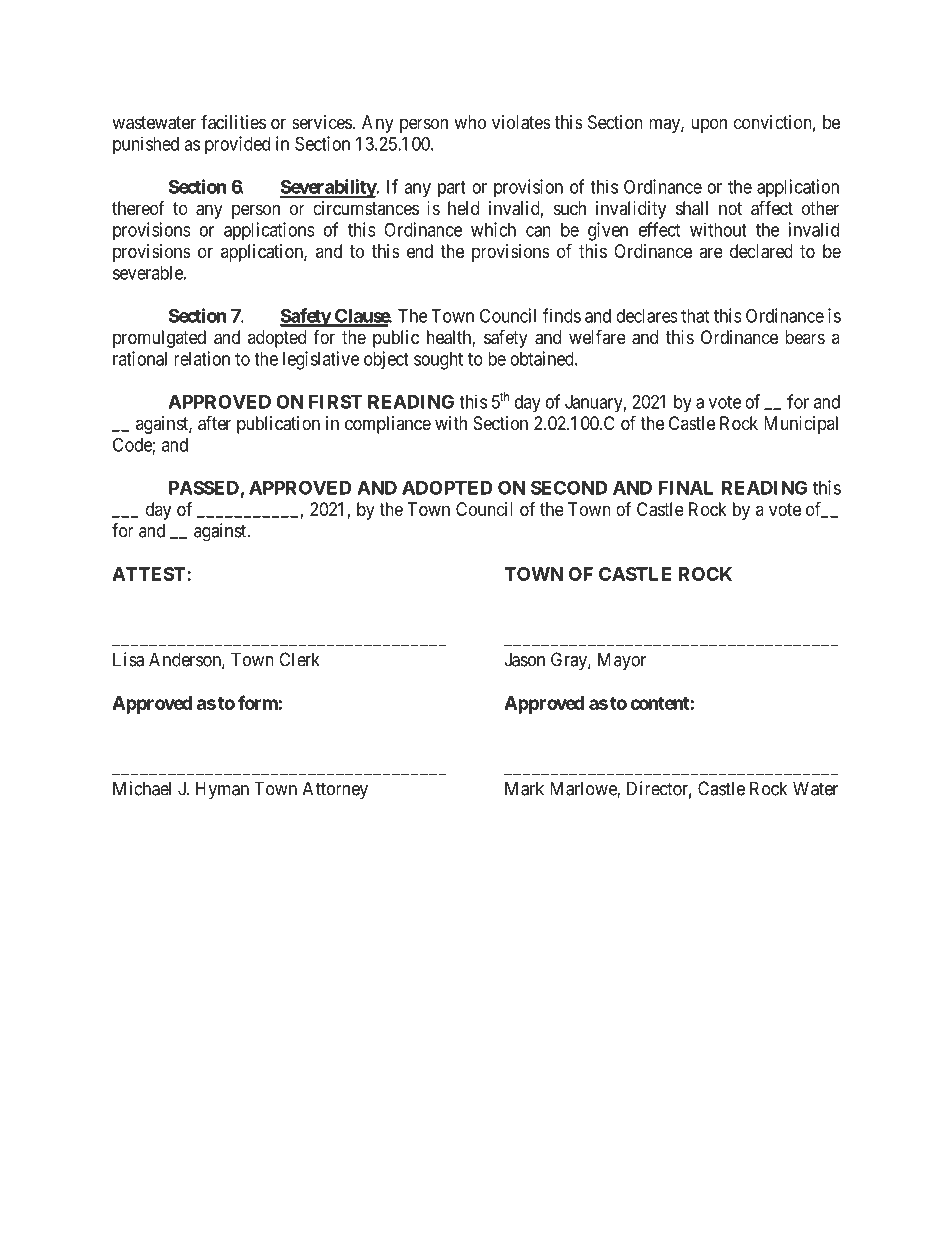  I want to click on compliance, so click(388, 425).
